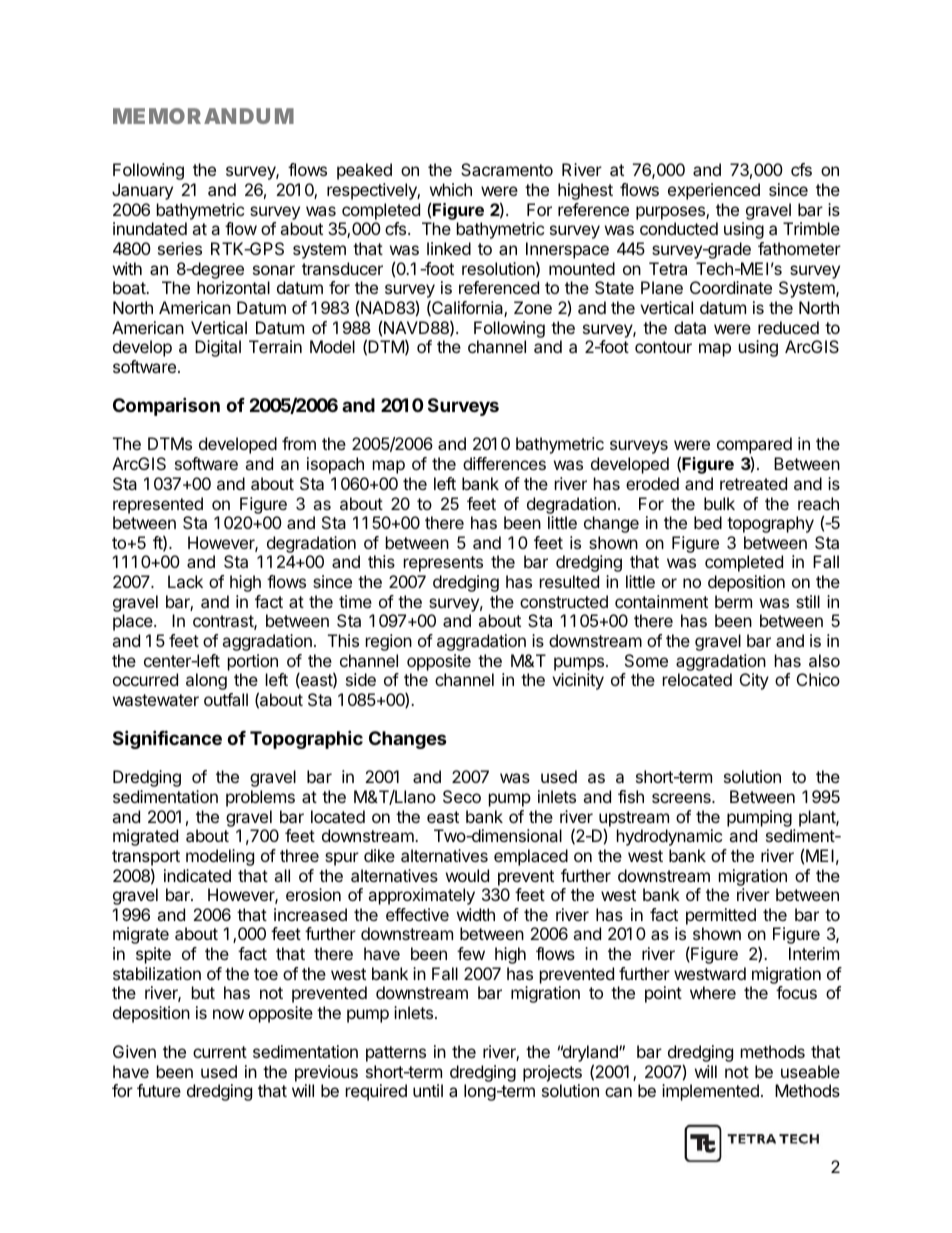 The height and width of the page is (1233, 952). What do you see at coordinates (504, 463) in the page?
I see `differences` at bounding box center [504, 463].
